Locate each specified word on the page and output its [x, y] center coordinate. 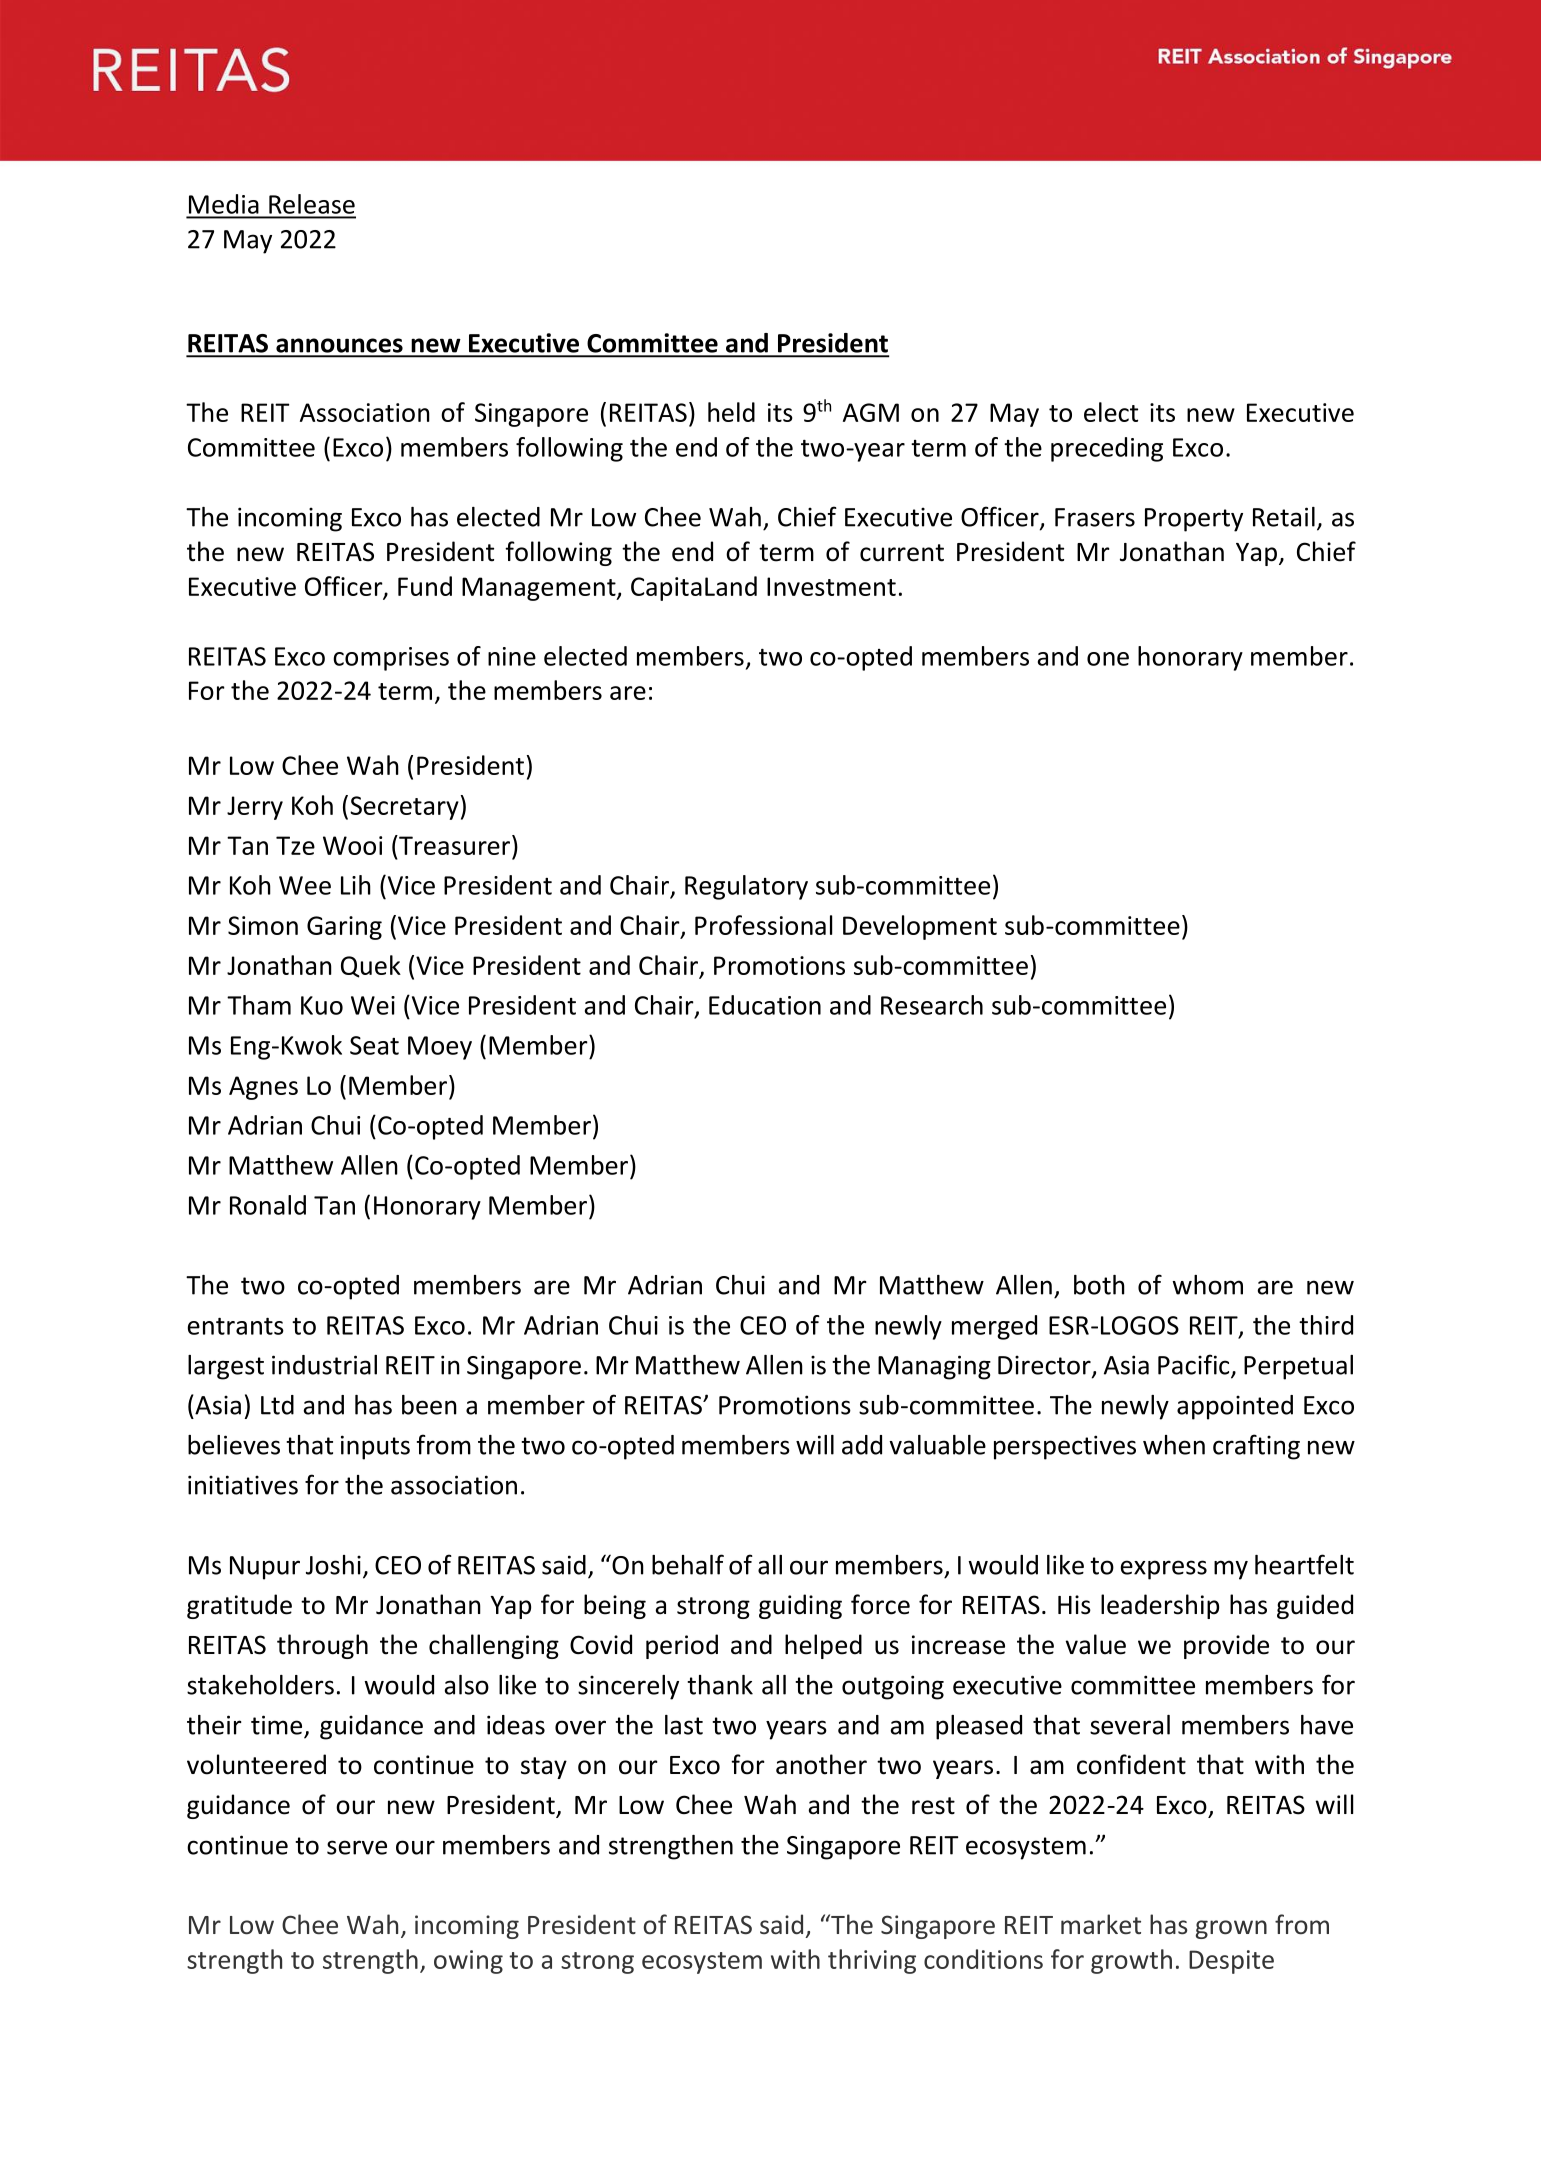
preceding [1107, 449]
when [1174, 1445]
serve [357, 1847]
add [862, 1445]
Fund [425, 586]
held [731, 412]
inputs [375, 1447]
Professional [763, 925]
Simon [263, 925]
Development [920, 927]
